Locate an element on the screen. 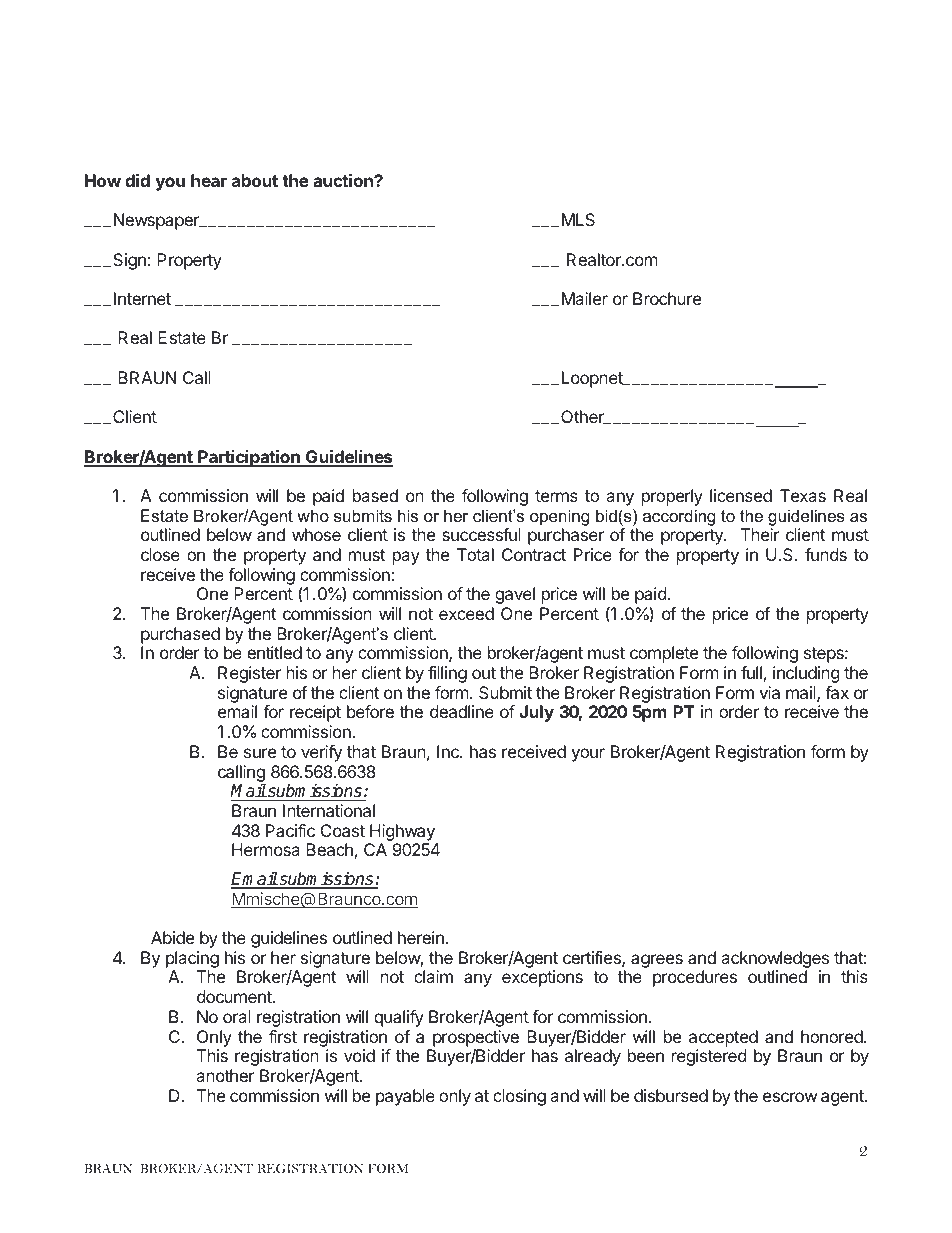 The width and height of the screenshot is (952, 1233). hear is located at coordinates (209, 180).
